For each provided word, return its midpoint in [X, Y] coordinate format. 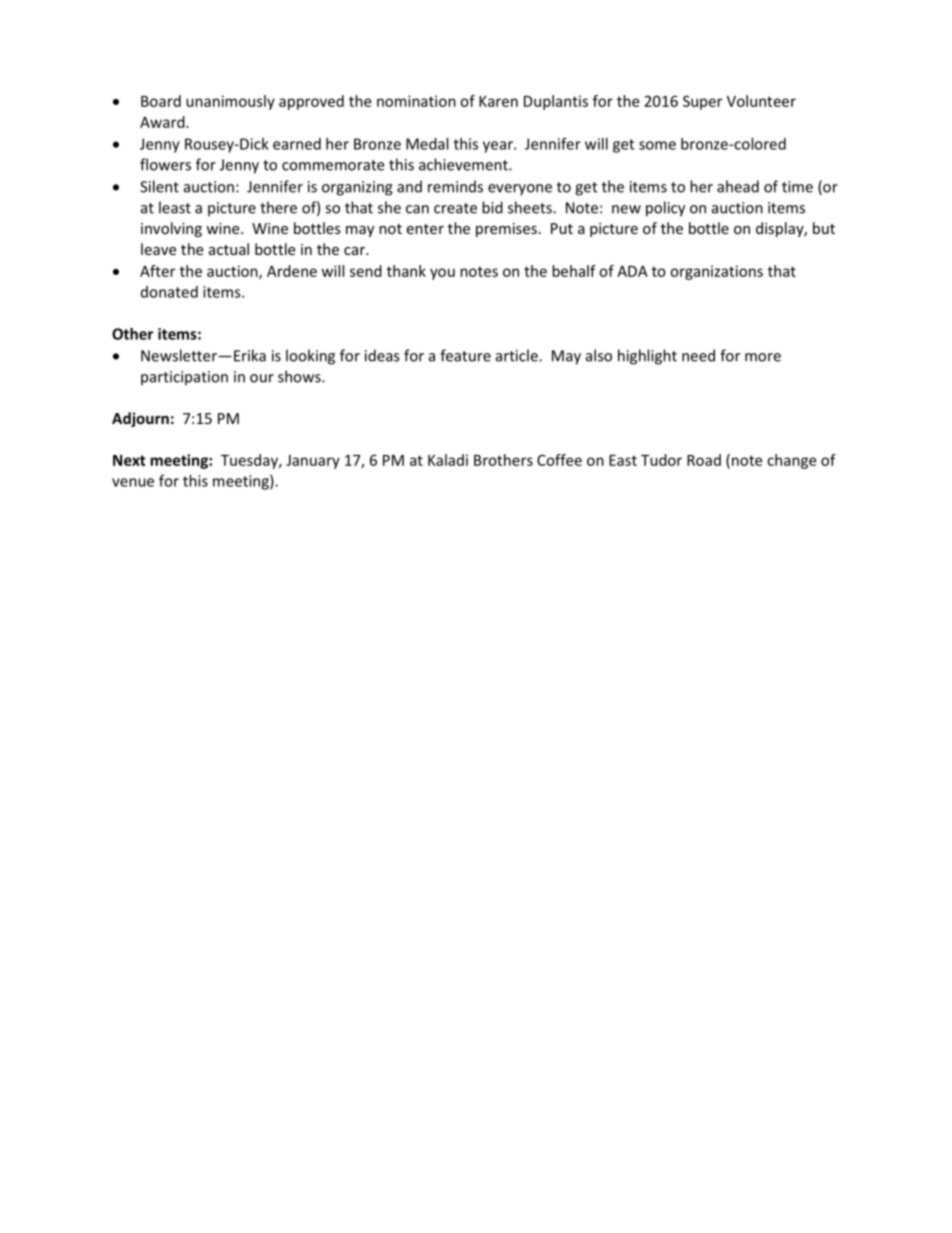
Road [704, 460]
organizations [716, 272]
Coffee [559, 460]
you [442, 274]
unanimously [230, 102]
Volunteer [761, 101]
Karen [498, 101]
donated [169, 292]
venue [133, 482]
